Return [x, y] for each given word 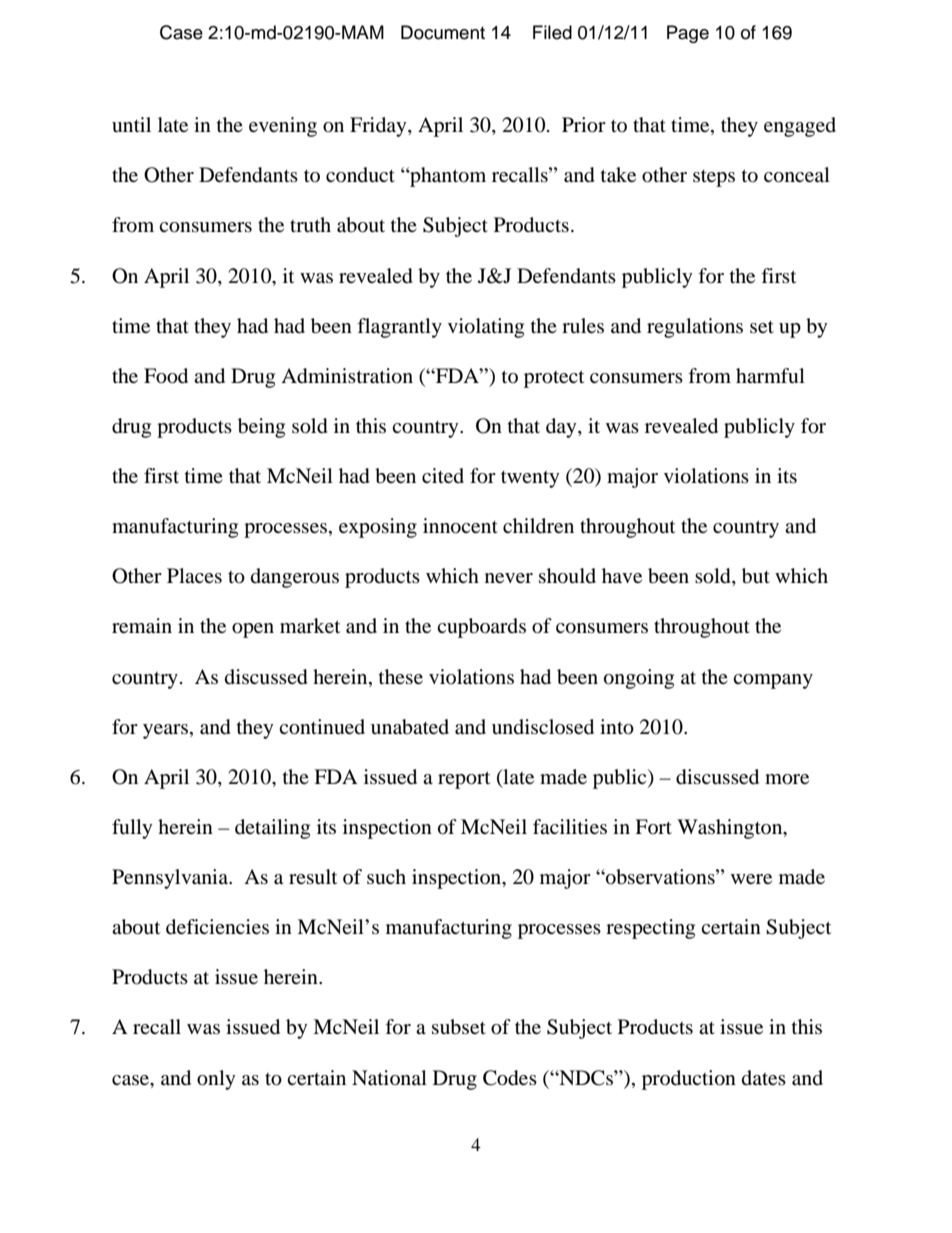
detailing [272, 829]
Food [166, 376]
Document [443, 32]
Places [194, 575]
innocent [460, 526]
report [464, 780]
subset [459, 1027]
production [689, 1080]
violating [486, 328]
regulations [695, 328]
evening [283, 127]
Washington [731, 829]
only [216, 1080]
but [756, 576]
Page [688, 34]
